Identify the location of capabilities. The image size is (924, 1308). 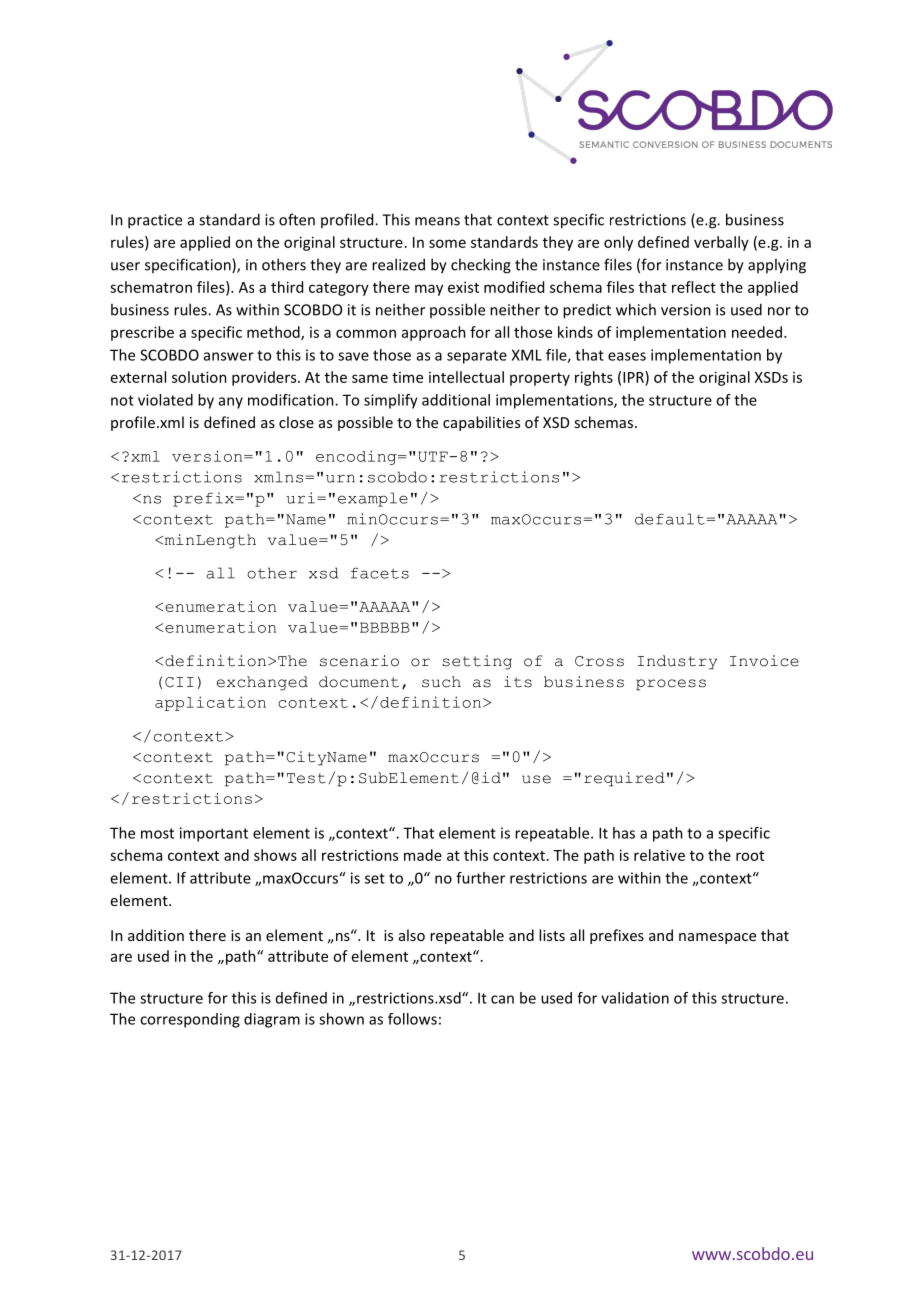
(481, 423).
